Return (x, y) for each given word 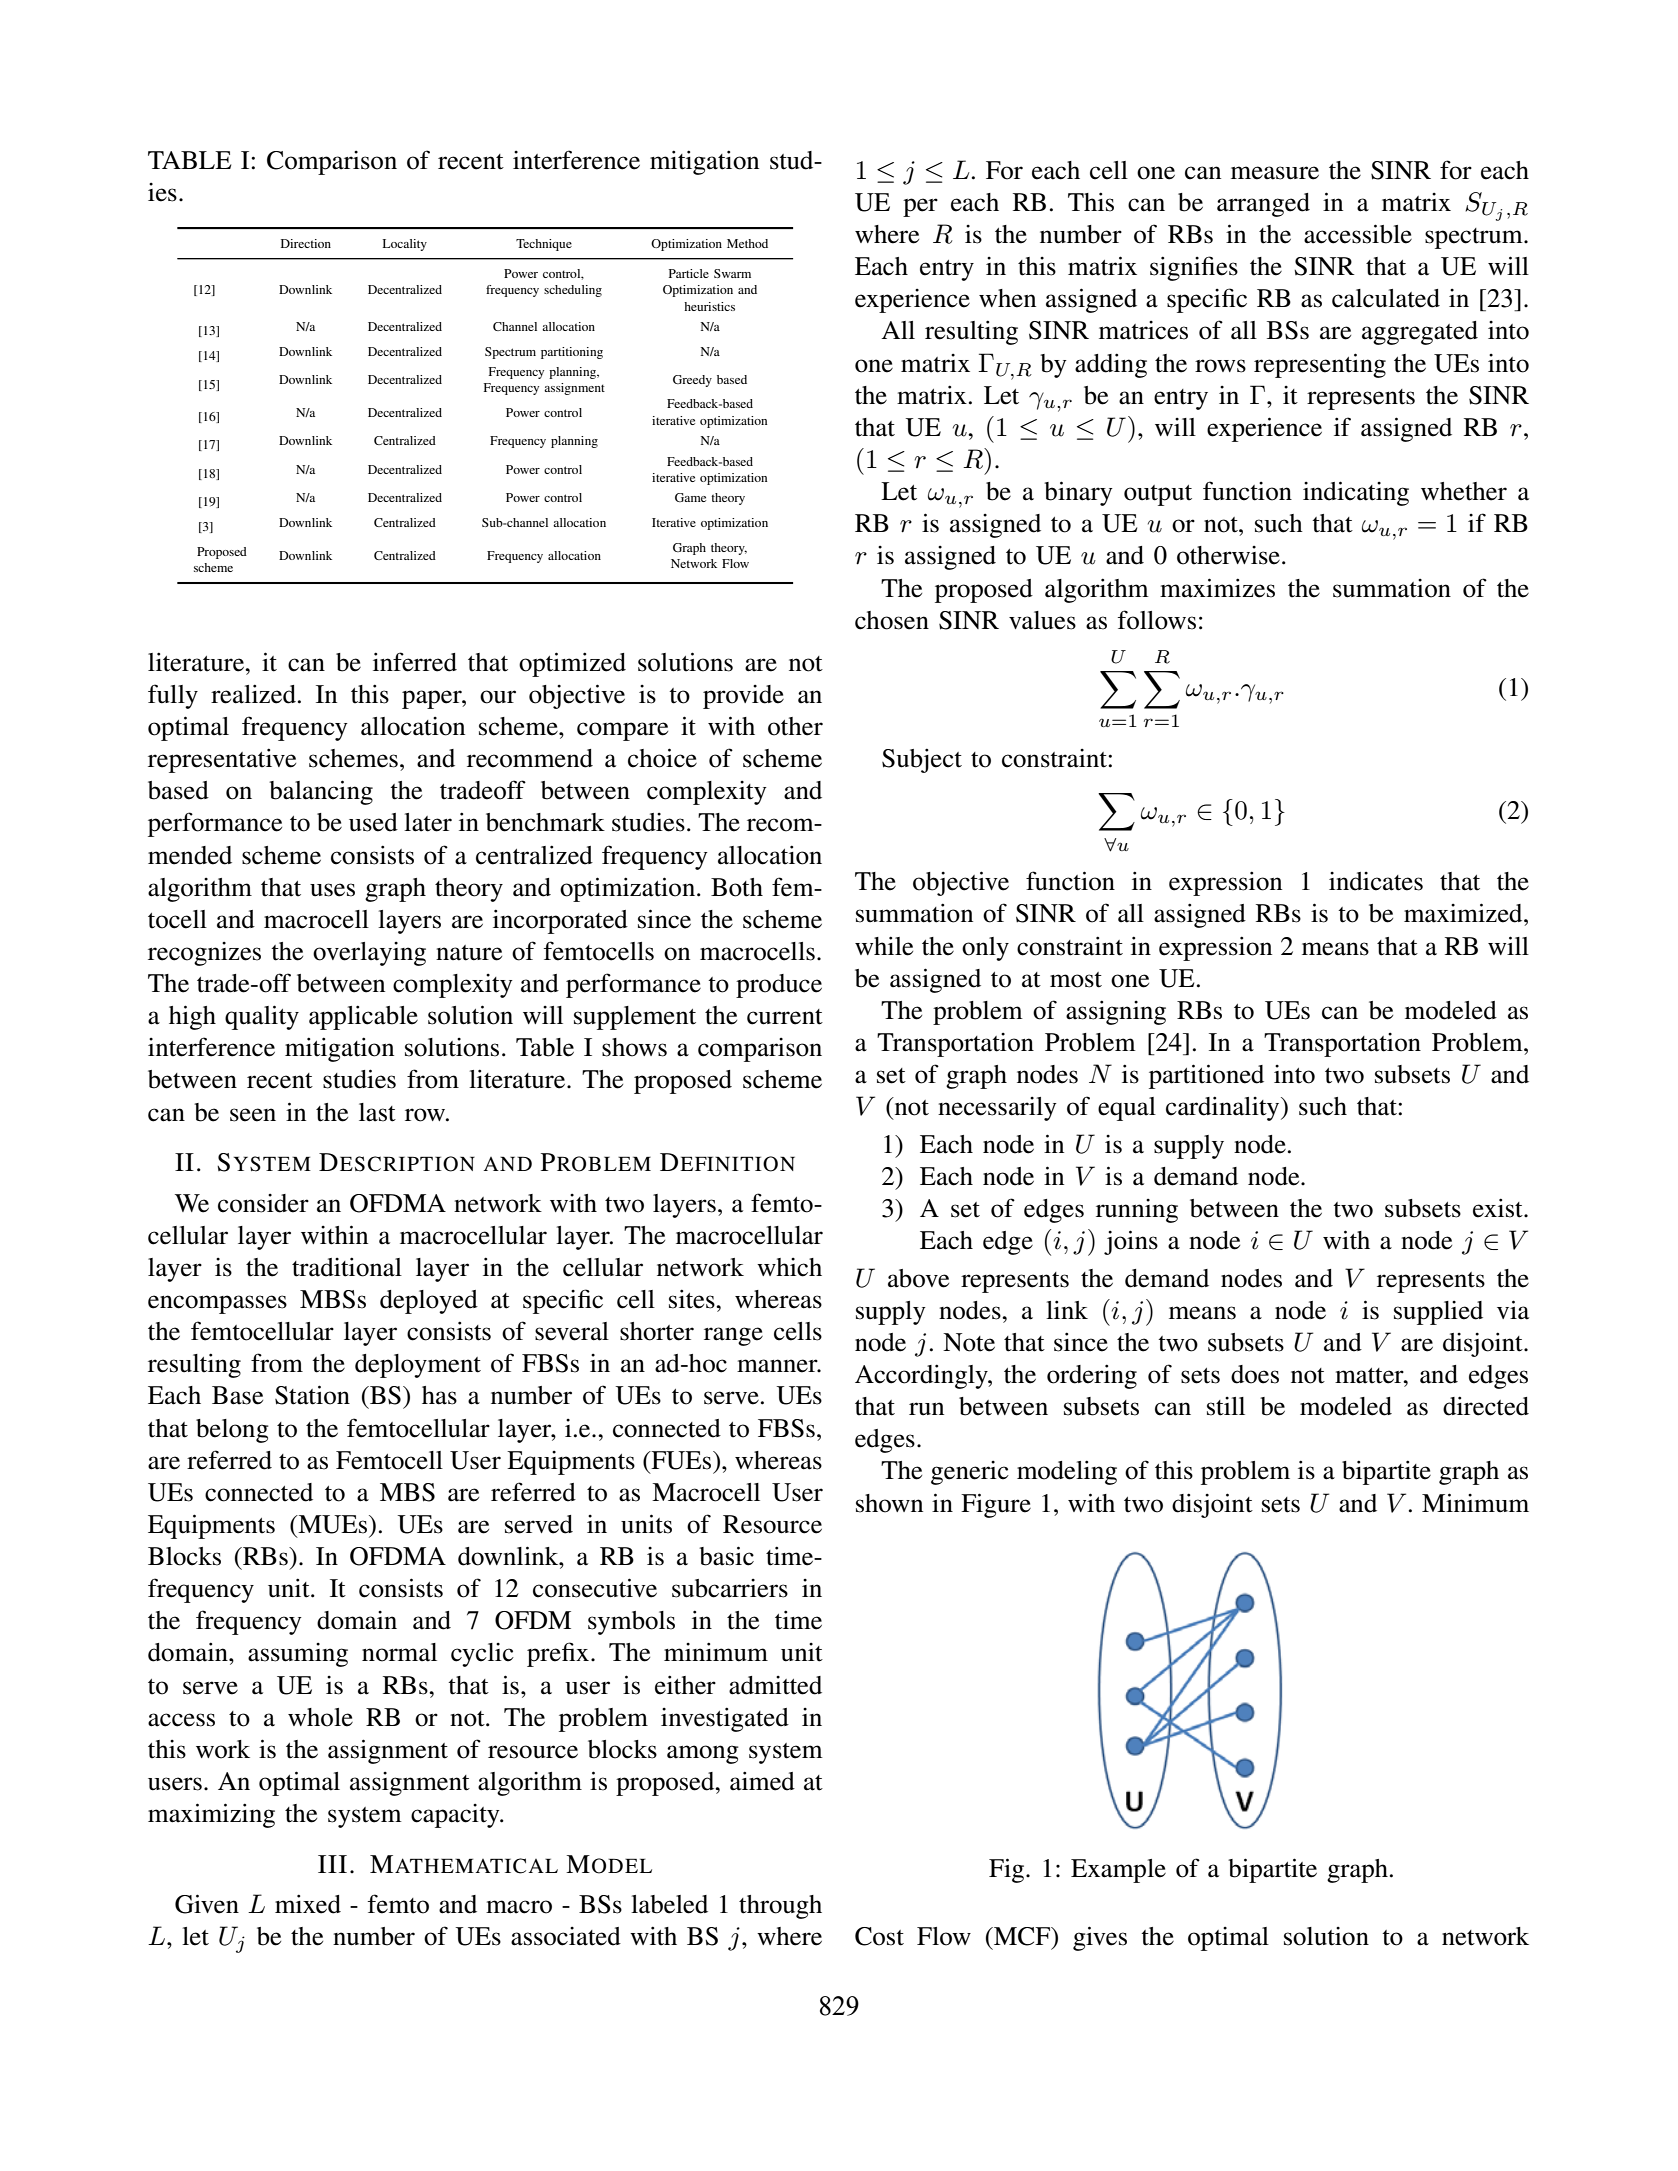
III (332, 1864)
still (1226, 1406)
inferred (415, 662)
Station (312, 1395)
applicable (363, 1017)
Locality (405, 245)
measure (1275, 173)
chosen (892, 620)
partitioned (1206, 1076)
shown (889, 1503)
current (785, 1017)
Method (747, 243)
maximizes (1217, 588)
